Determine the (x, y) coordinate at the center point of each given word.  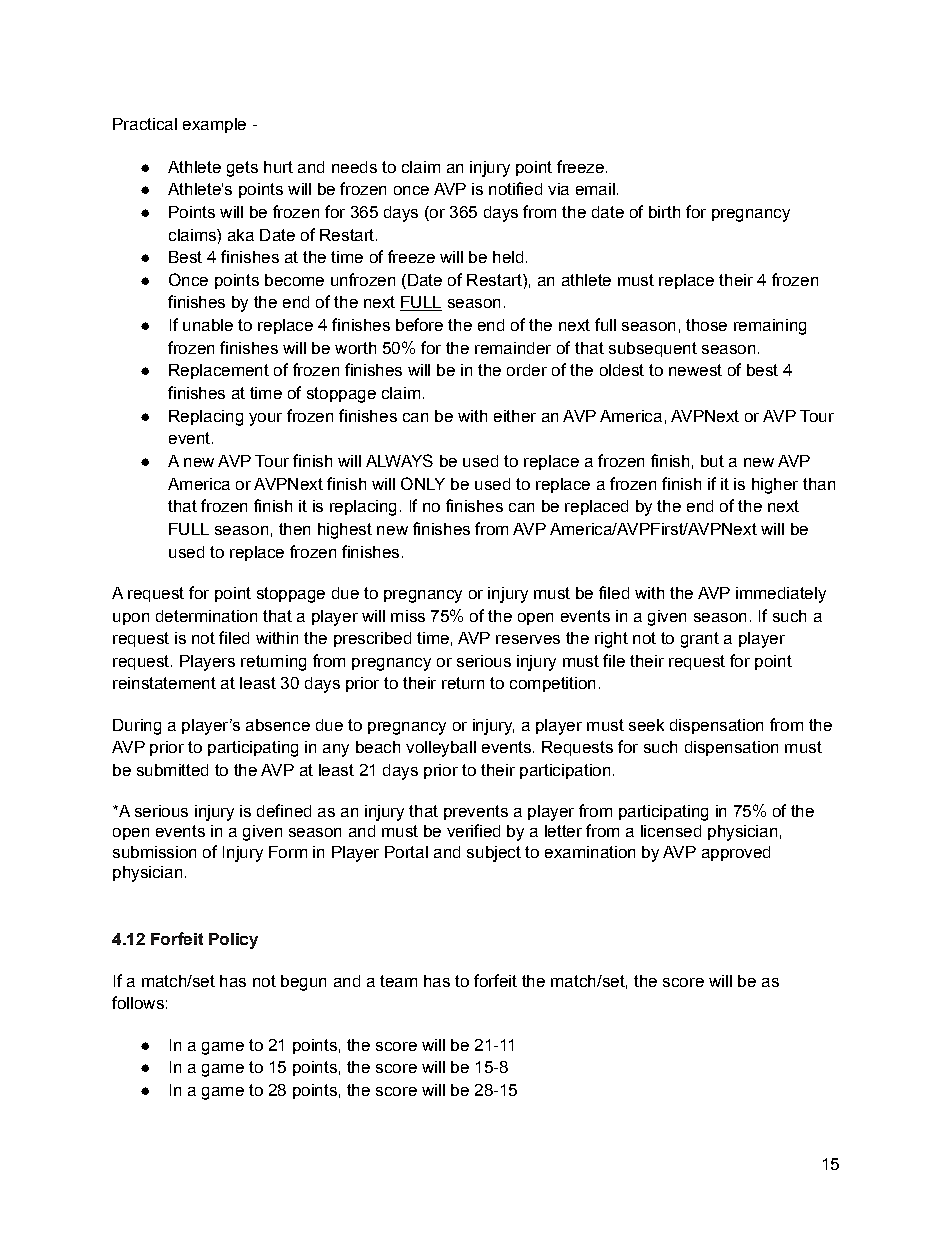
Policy (233, 941)
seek (646, 725)
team (398, 981)
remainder (513, 348)
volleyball (441, 749)
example (214, 125)
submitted (172, 770)
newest (695, 370)
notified (515, 188)
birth (664, 212)
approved (736, 853)
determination (206, 616)
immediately (781, 595)
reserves (528, 639)
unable (208, 325)
